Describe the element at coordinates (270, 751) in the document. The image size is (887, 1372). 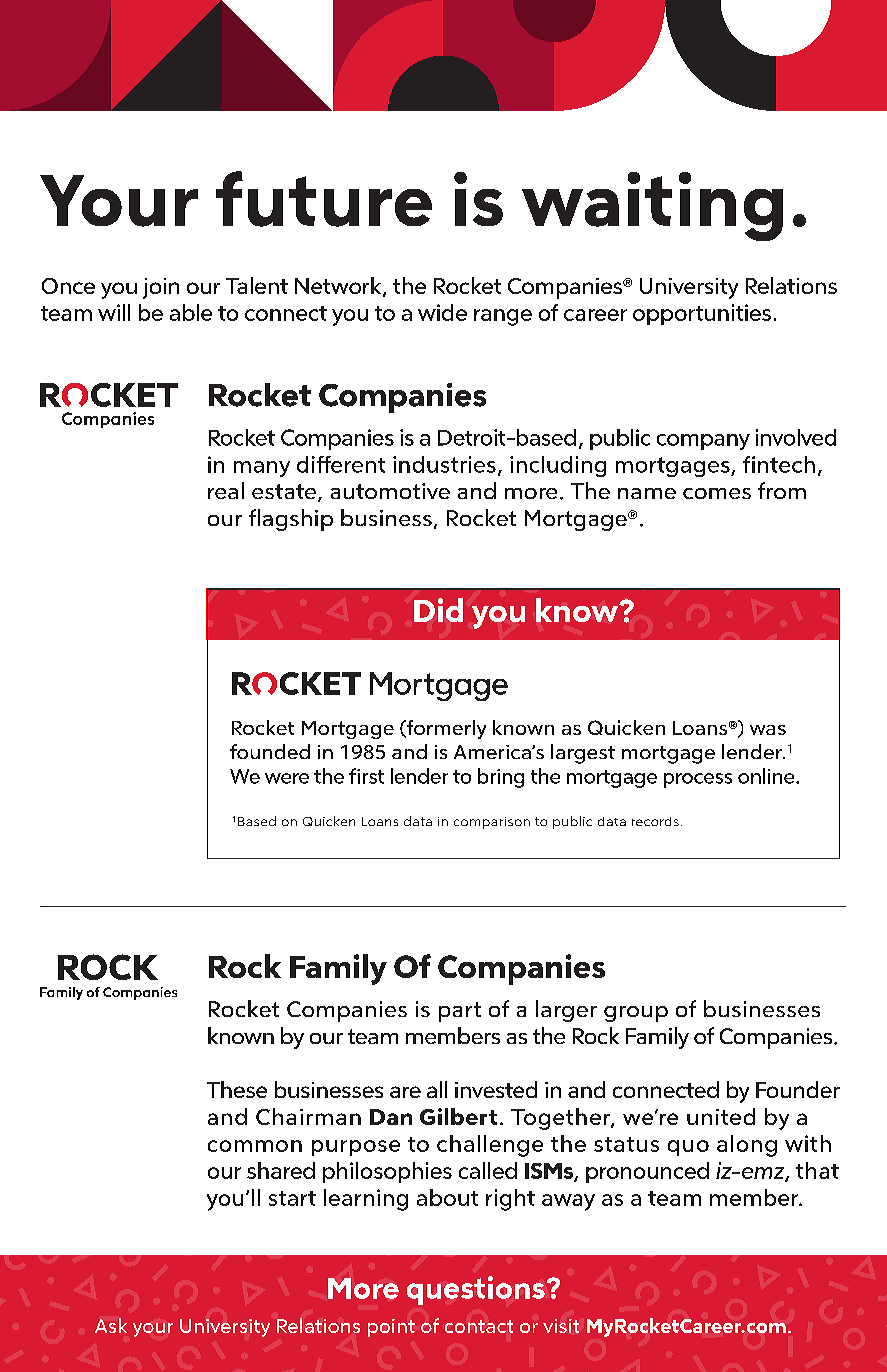
I see `founded` at that location.
